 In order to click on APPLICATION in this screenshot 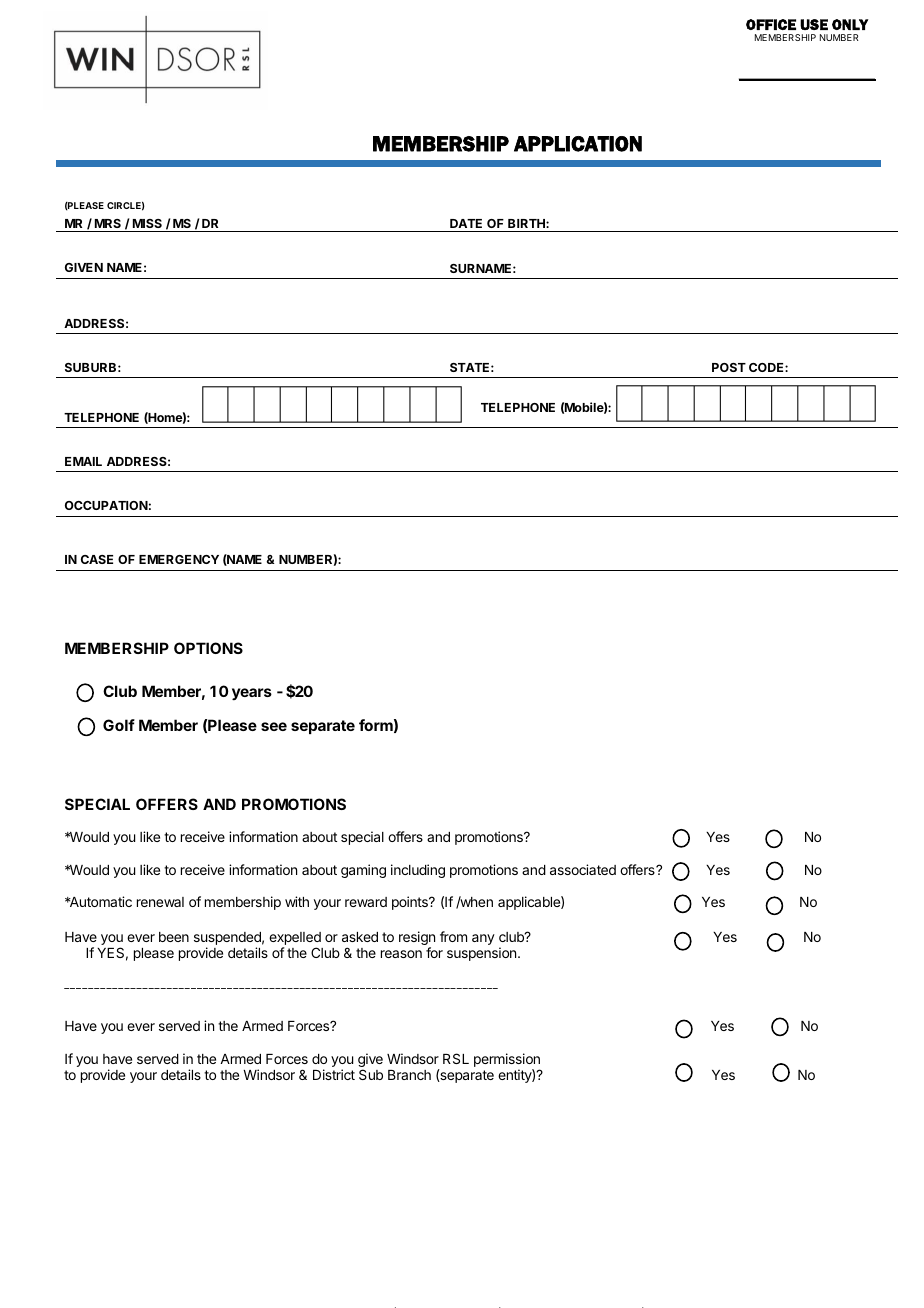, I will do `click(578, 144)`.
